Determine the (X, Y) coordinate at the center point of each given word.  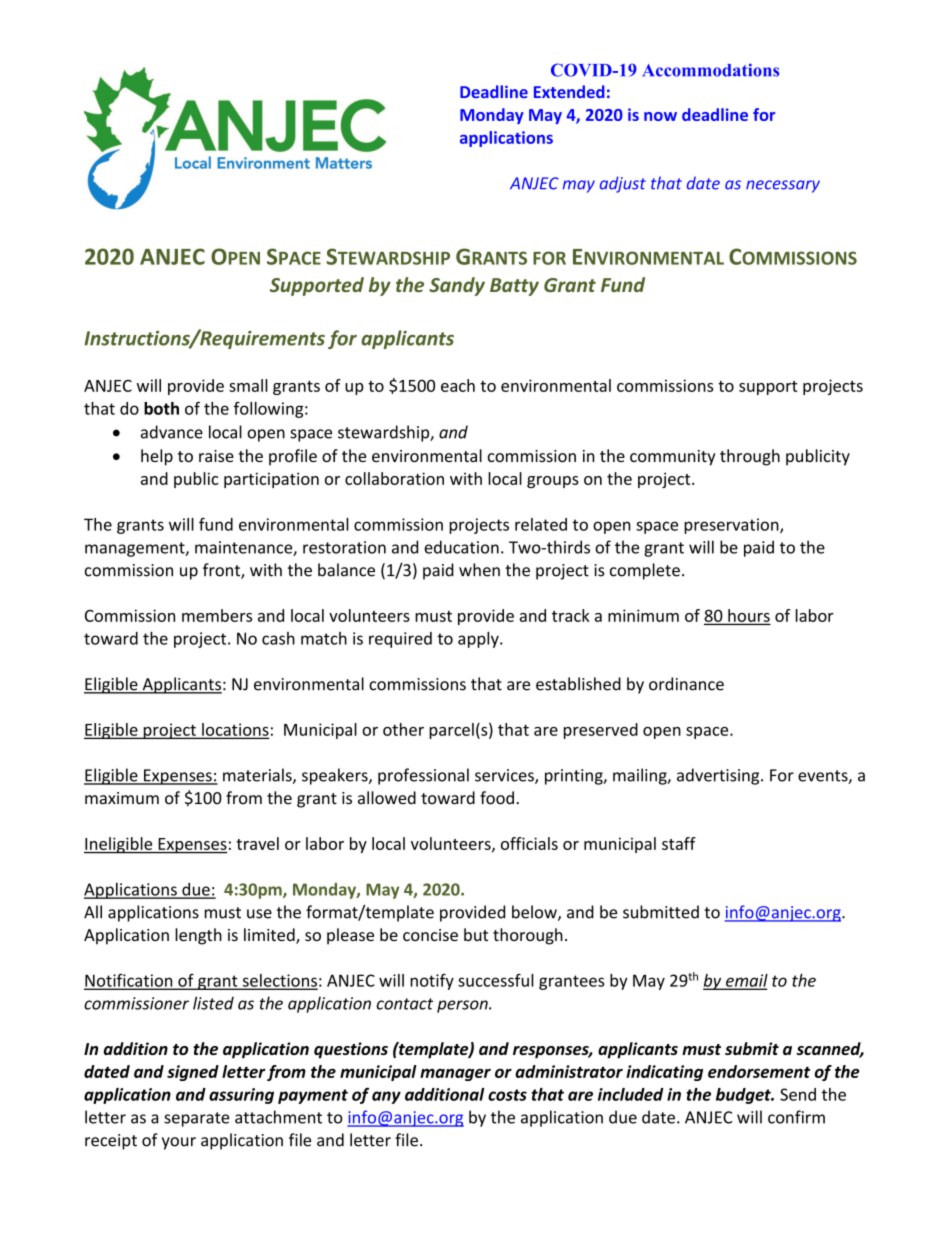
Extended (569, 91)
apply (479, 639)
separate (197, 1119)
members (217, 615)
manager (455, 1074)
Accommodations (710, 70)
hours (748, 616)
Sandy (457, 286)
